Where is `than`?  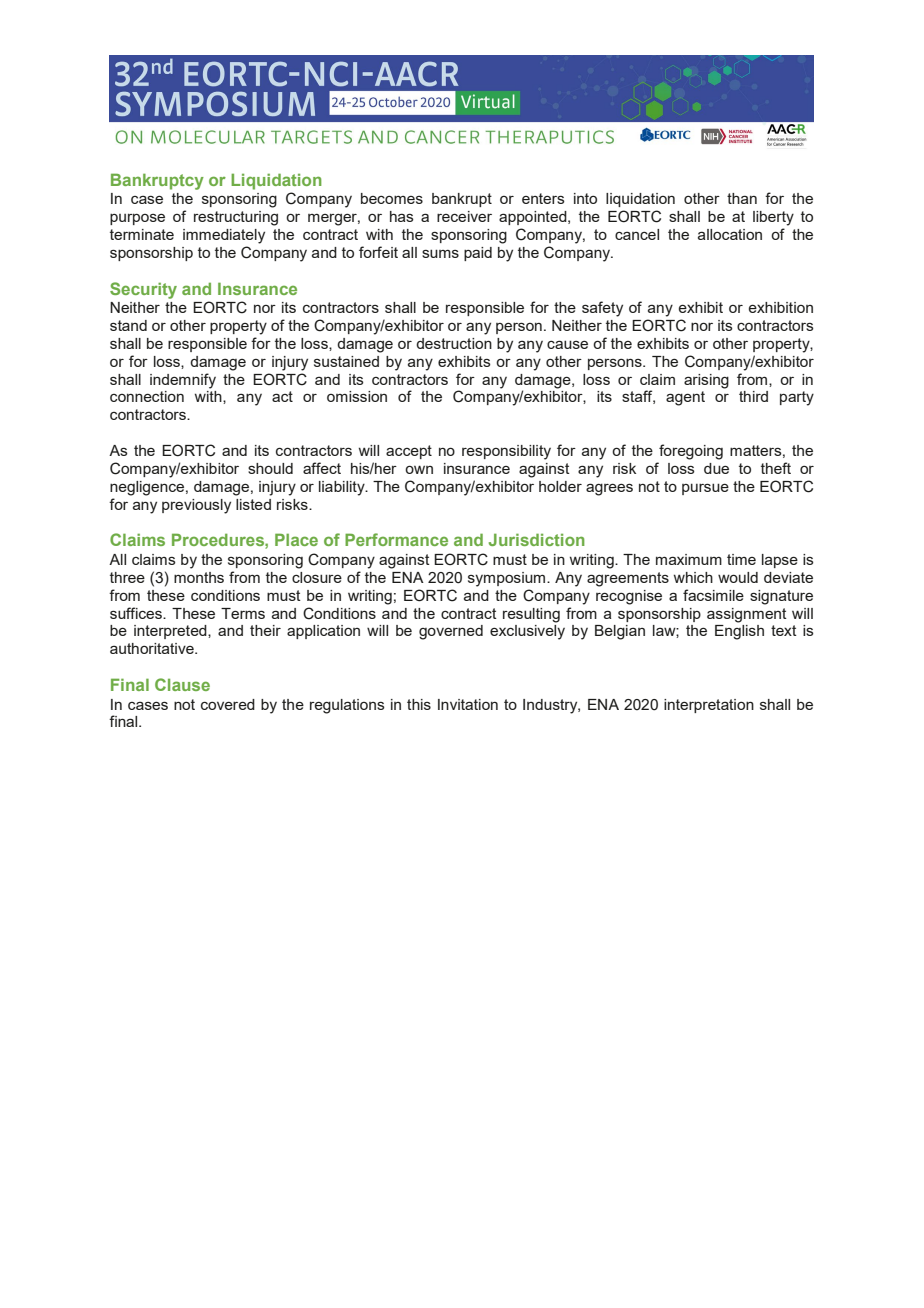 than is located at coordinates (742, 198).
